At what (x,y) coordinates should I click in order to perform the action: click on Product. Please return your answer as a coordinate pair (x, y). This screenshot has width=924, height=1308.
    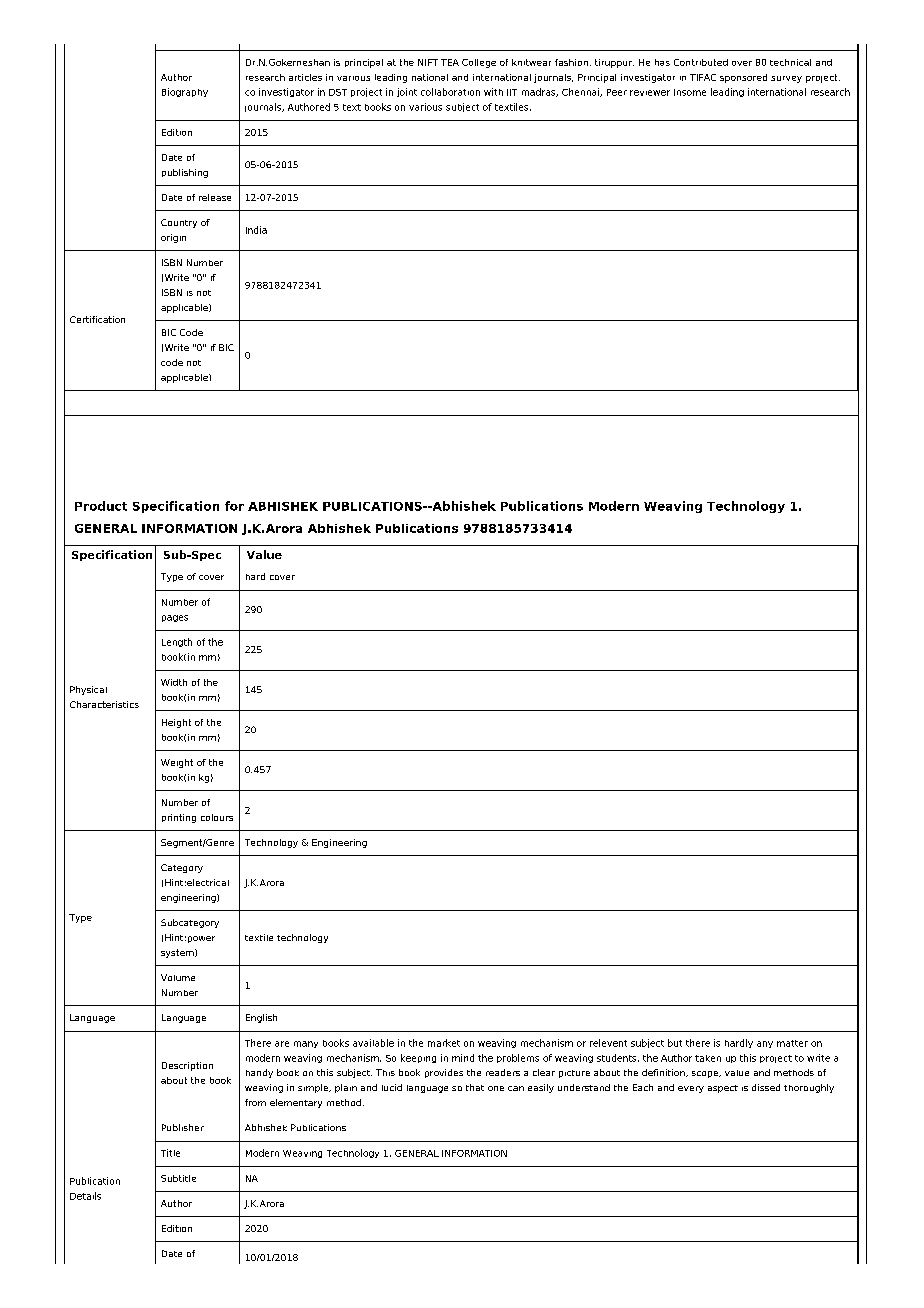
    Looking at the image, I should click on (101, 506).
